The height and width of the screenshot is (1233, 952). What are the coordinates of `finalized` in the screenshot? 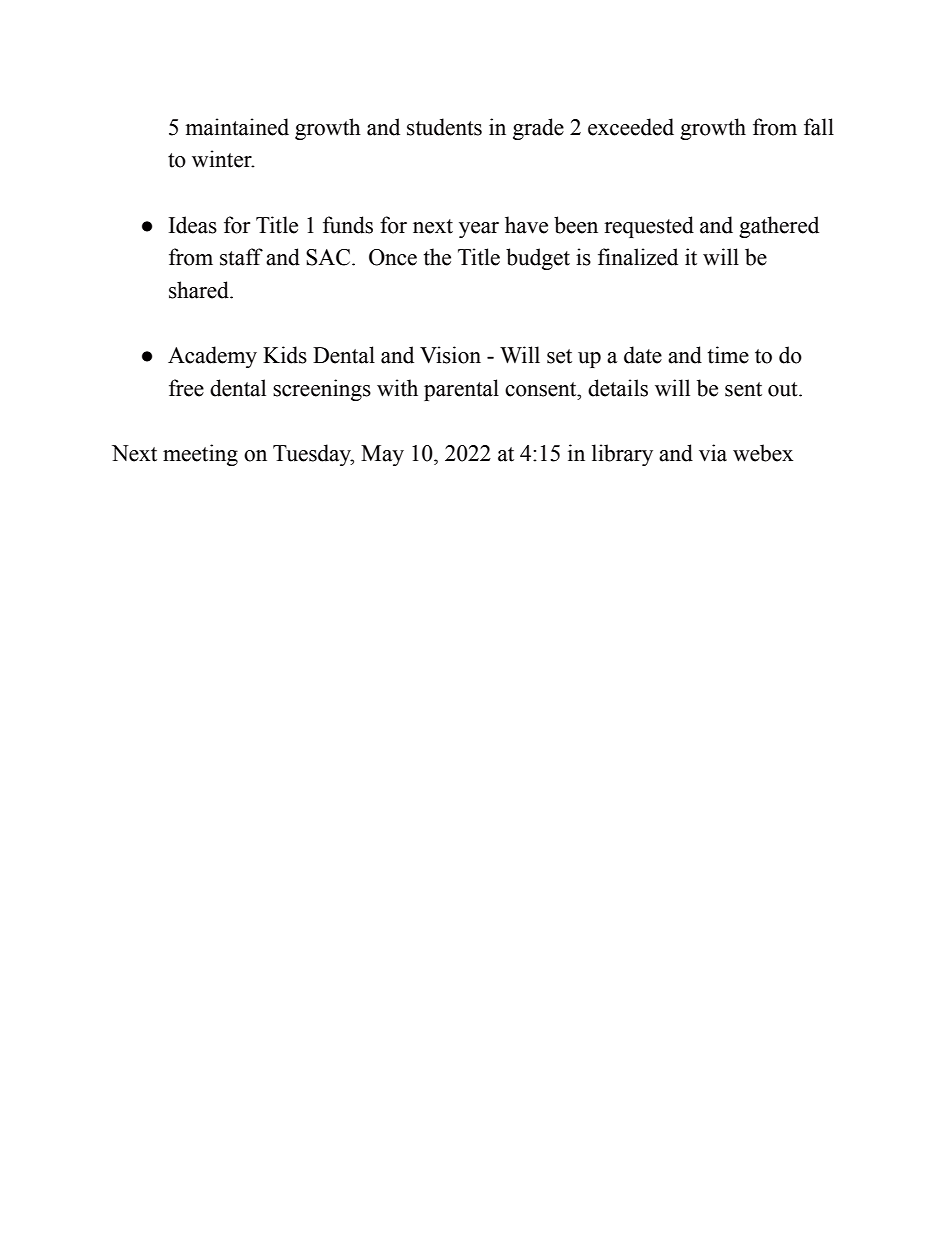 It's located at (638, 257).
